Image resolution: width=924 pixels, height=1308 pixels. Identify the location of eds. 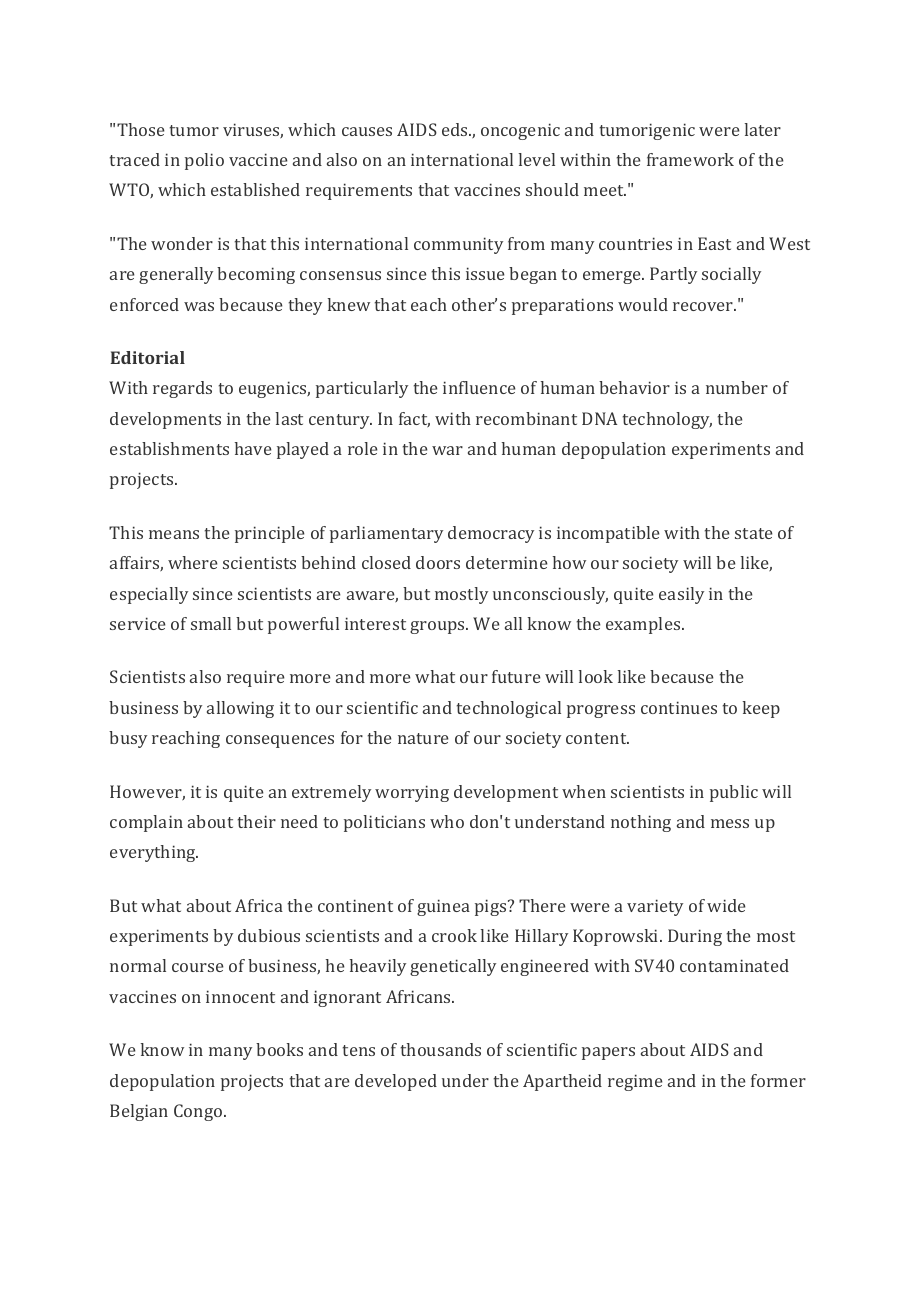
(456, 129).
